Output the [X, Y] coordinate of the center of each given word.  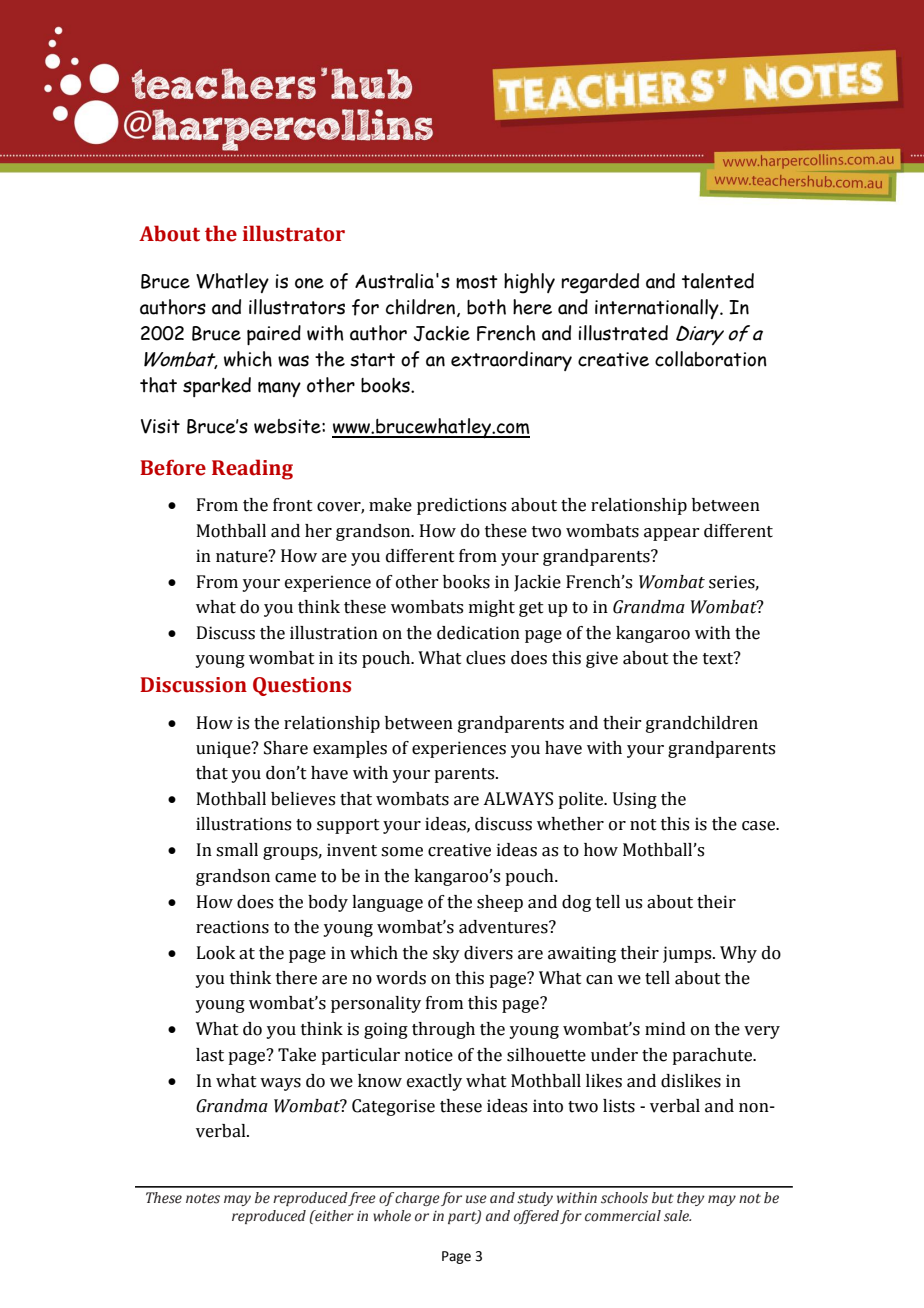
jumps [688, 954]
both [486, 307]
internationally [658, 309]
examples [350, 749]
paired [274, 335]
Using [635, 800]
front [293, 505]
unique [224, 749]
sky [446, 954]
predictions [461, 506]
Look [216, 953]
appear [671, 534]
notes [203, 1199]
